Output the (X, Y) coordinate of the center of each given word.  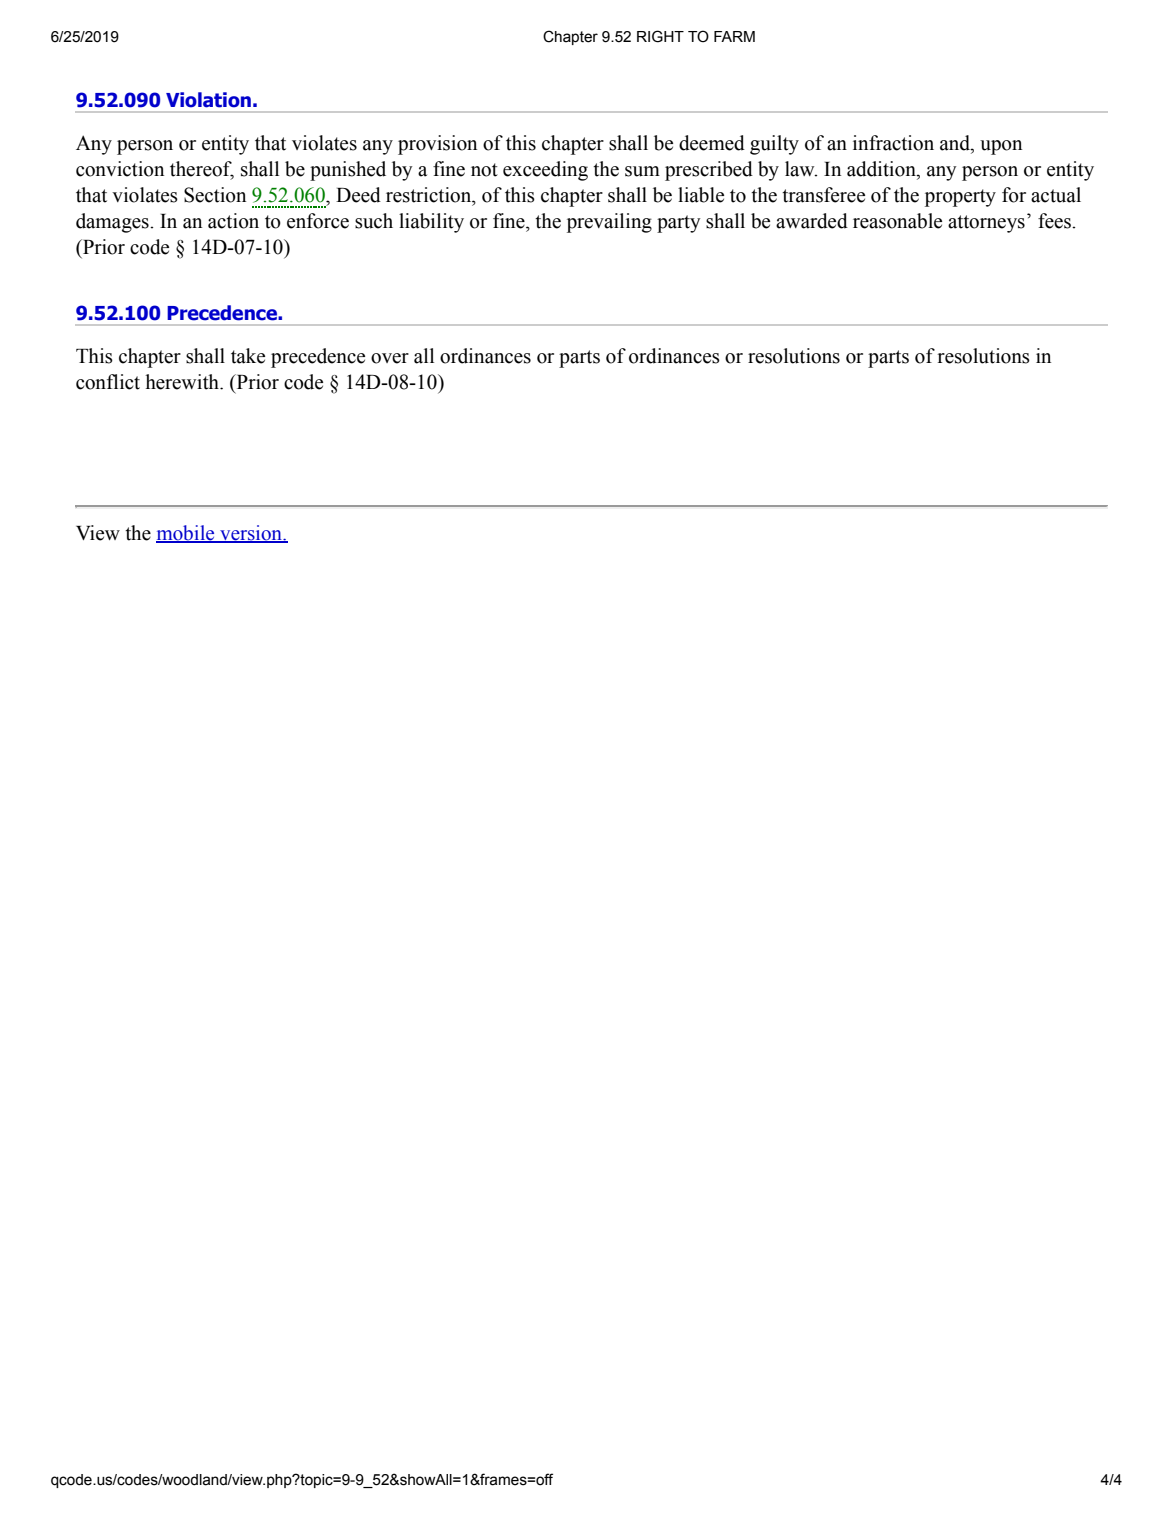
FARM (734, 36)
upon (1001, 147)
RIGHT (660, 36)
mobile (186, 534)
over (390, 358)
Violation (208, 100)
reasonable (897, 221)
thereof (202, 170)
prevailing (609, 223)
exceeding (545, 171)
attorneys (986, 224)
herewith (183, 382)
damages (113, 223)
